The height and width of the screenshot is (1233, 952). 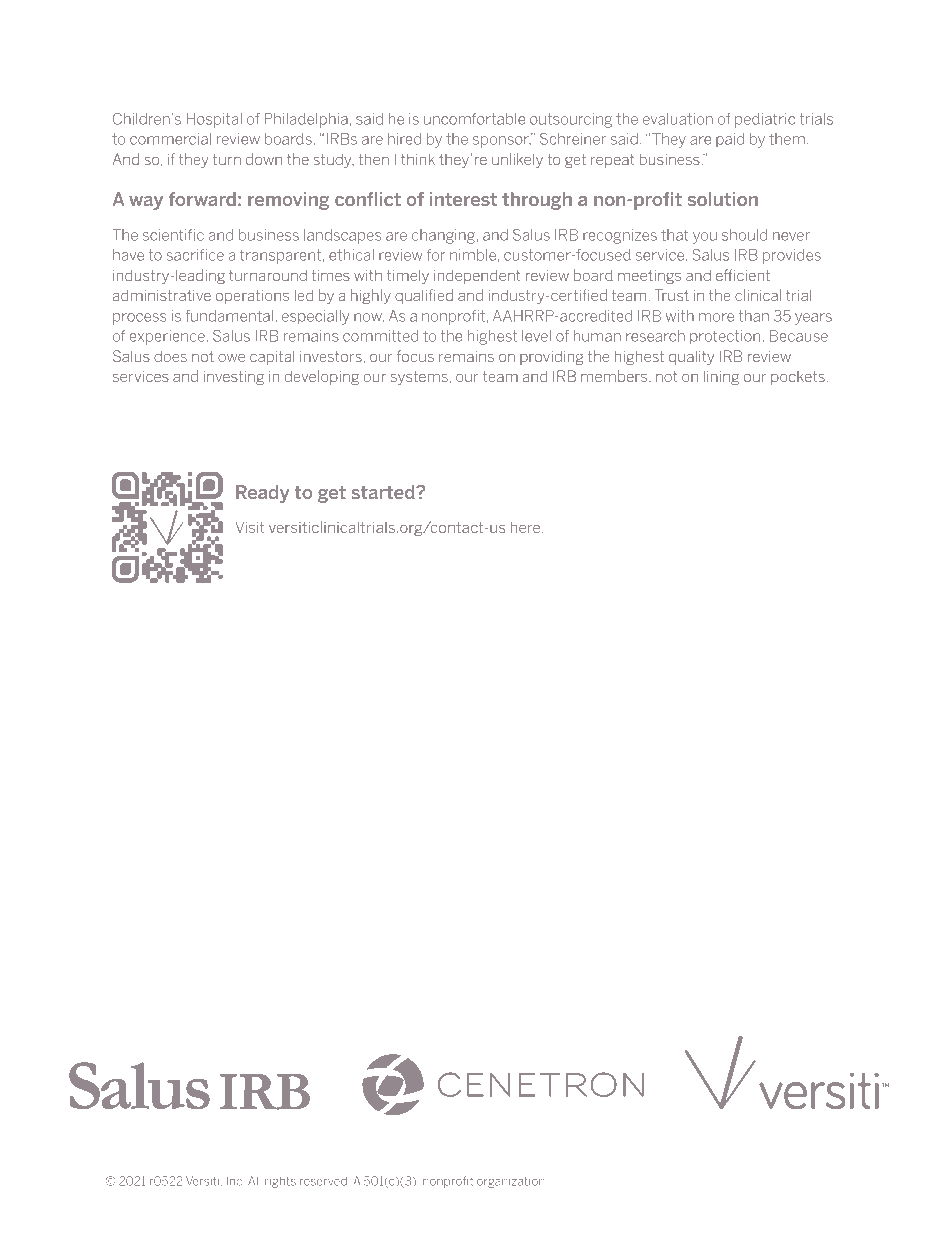 I want to click on rights, so click(x=280, y=1182).
